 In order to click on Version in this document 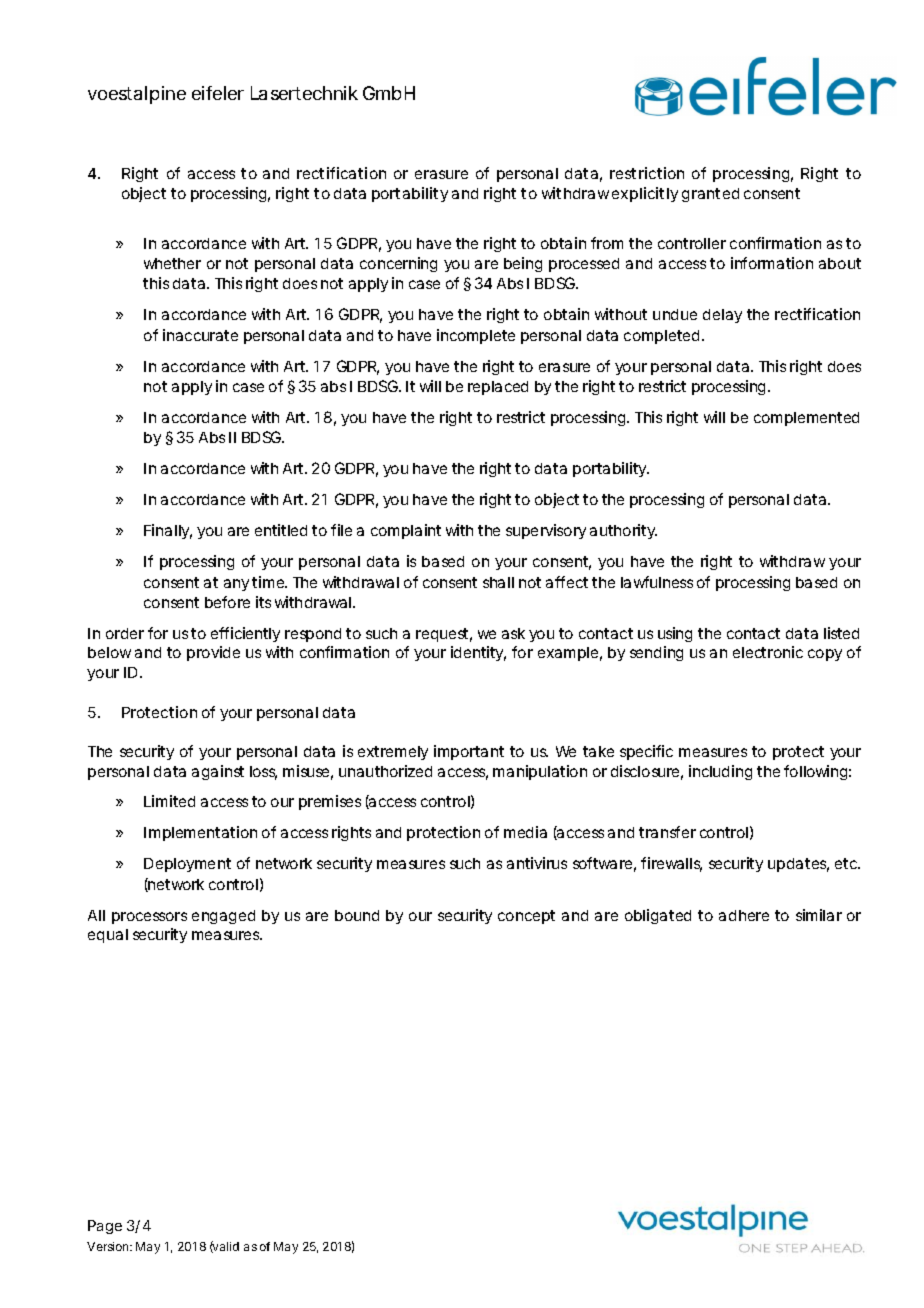, I will do `click(109, 1246)`.
